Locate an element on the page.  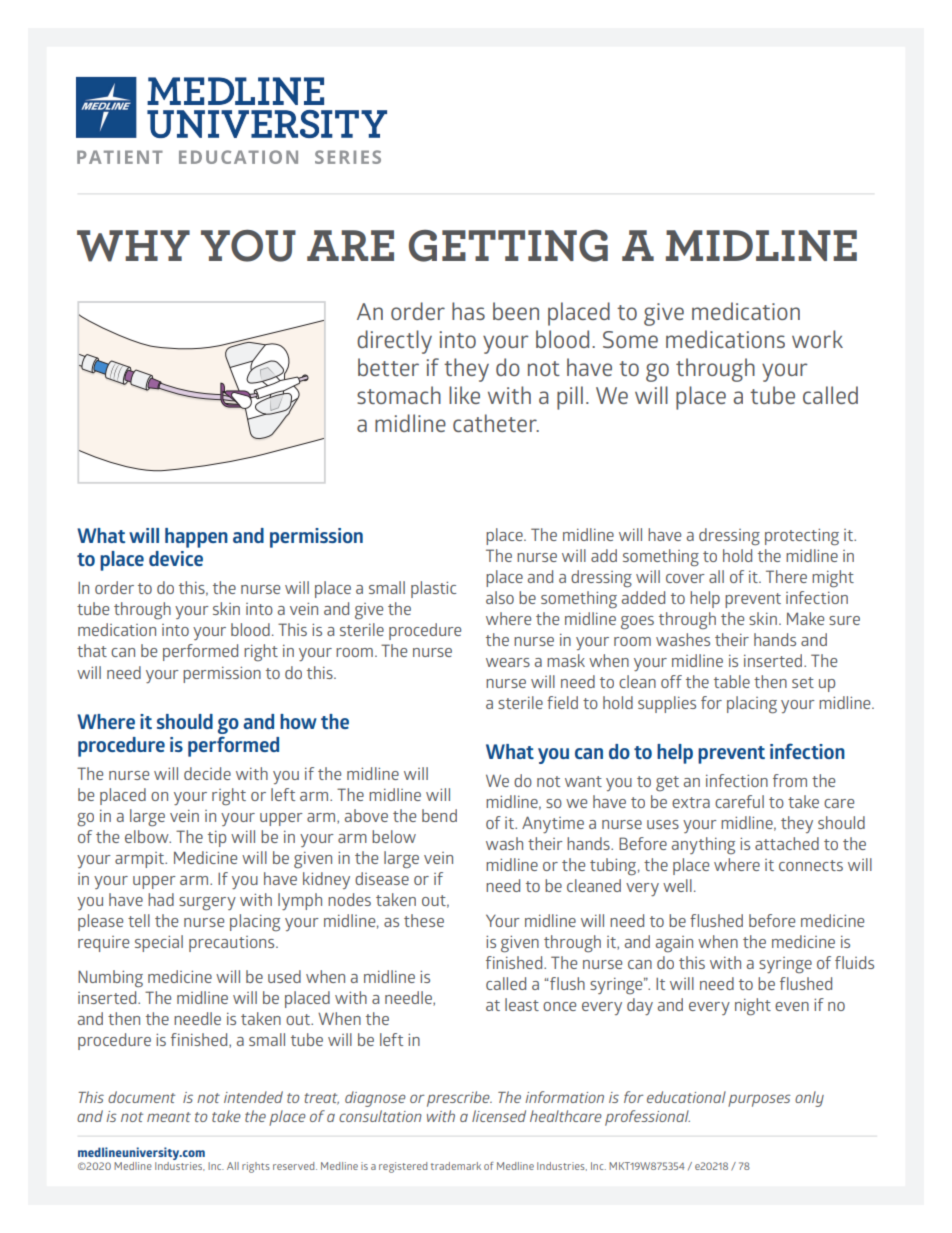
bend is located at coordinates (439, 815).
